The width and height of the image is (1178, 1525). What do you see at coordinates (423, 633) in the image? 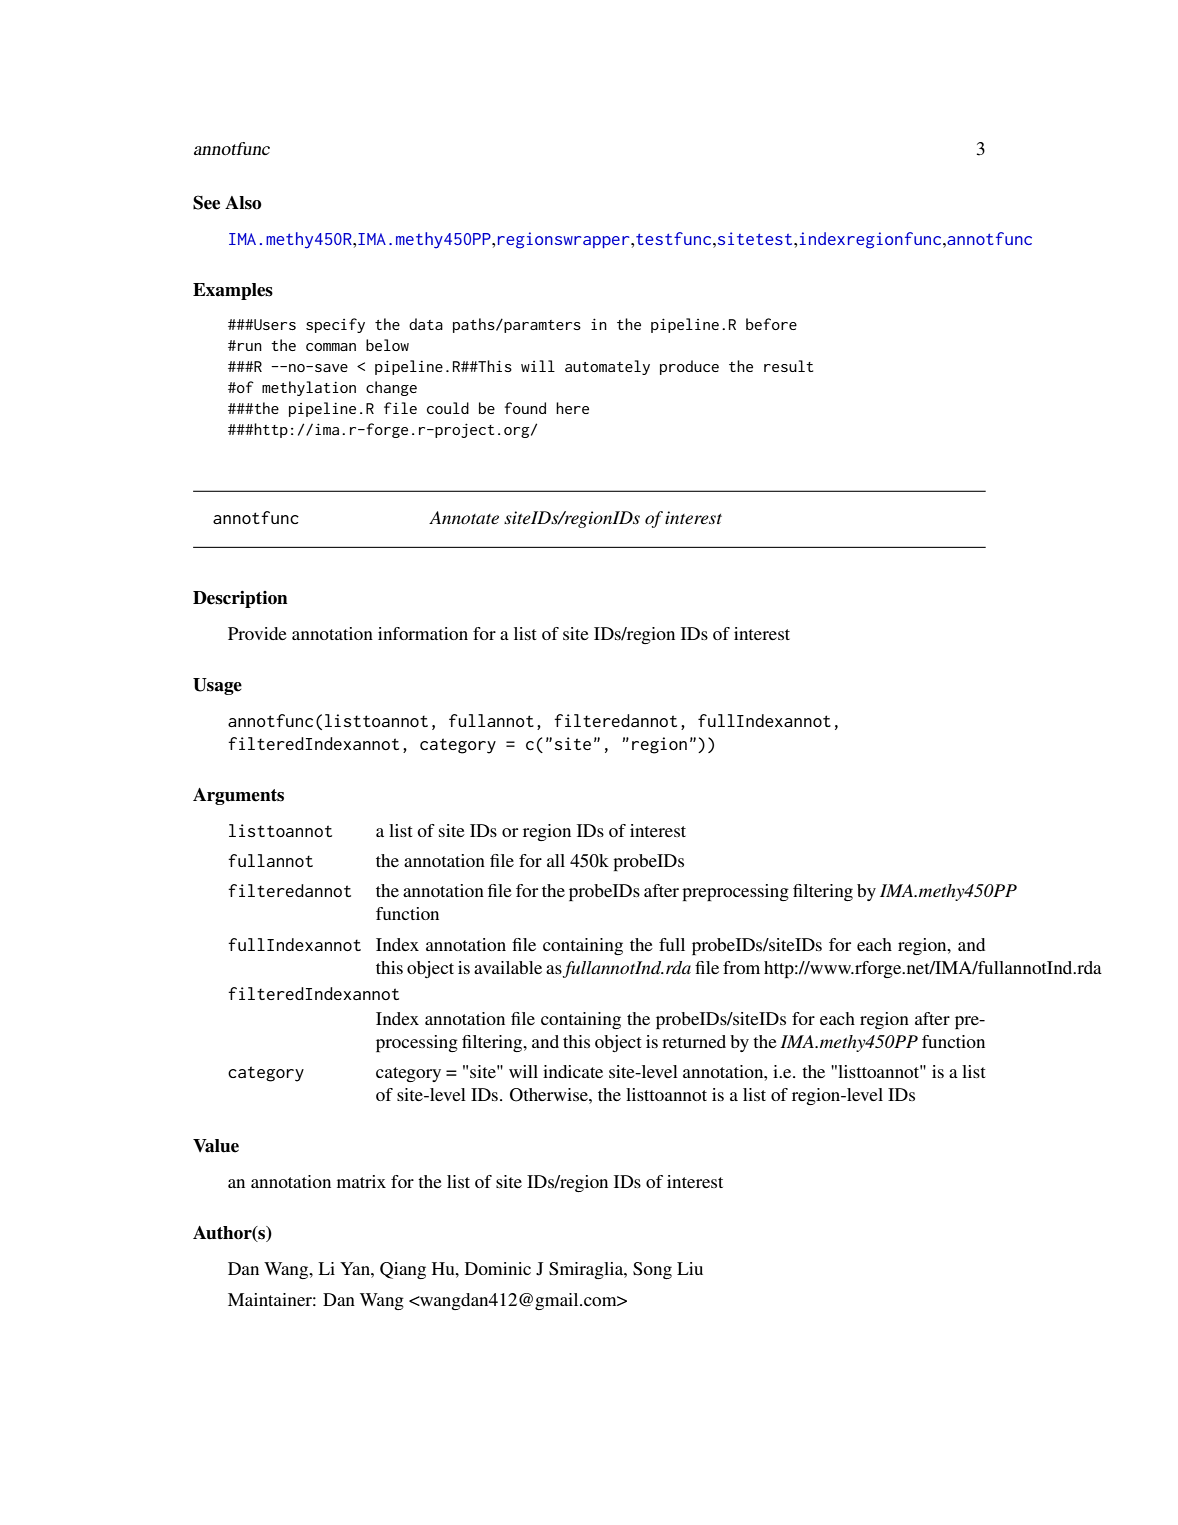
I see `information` at bounding box center [423, 633].
